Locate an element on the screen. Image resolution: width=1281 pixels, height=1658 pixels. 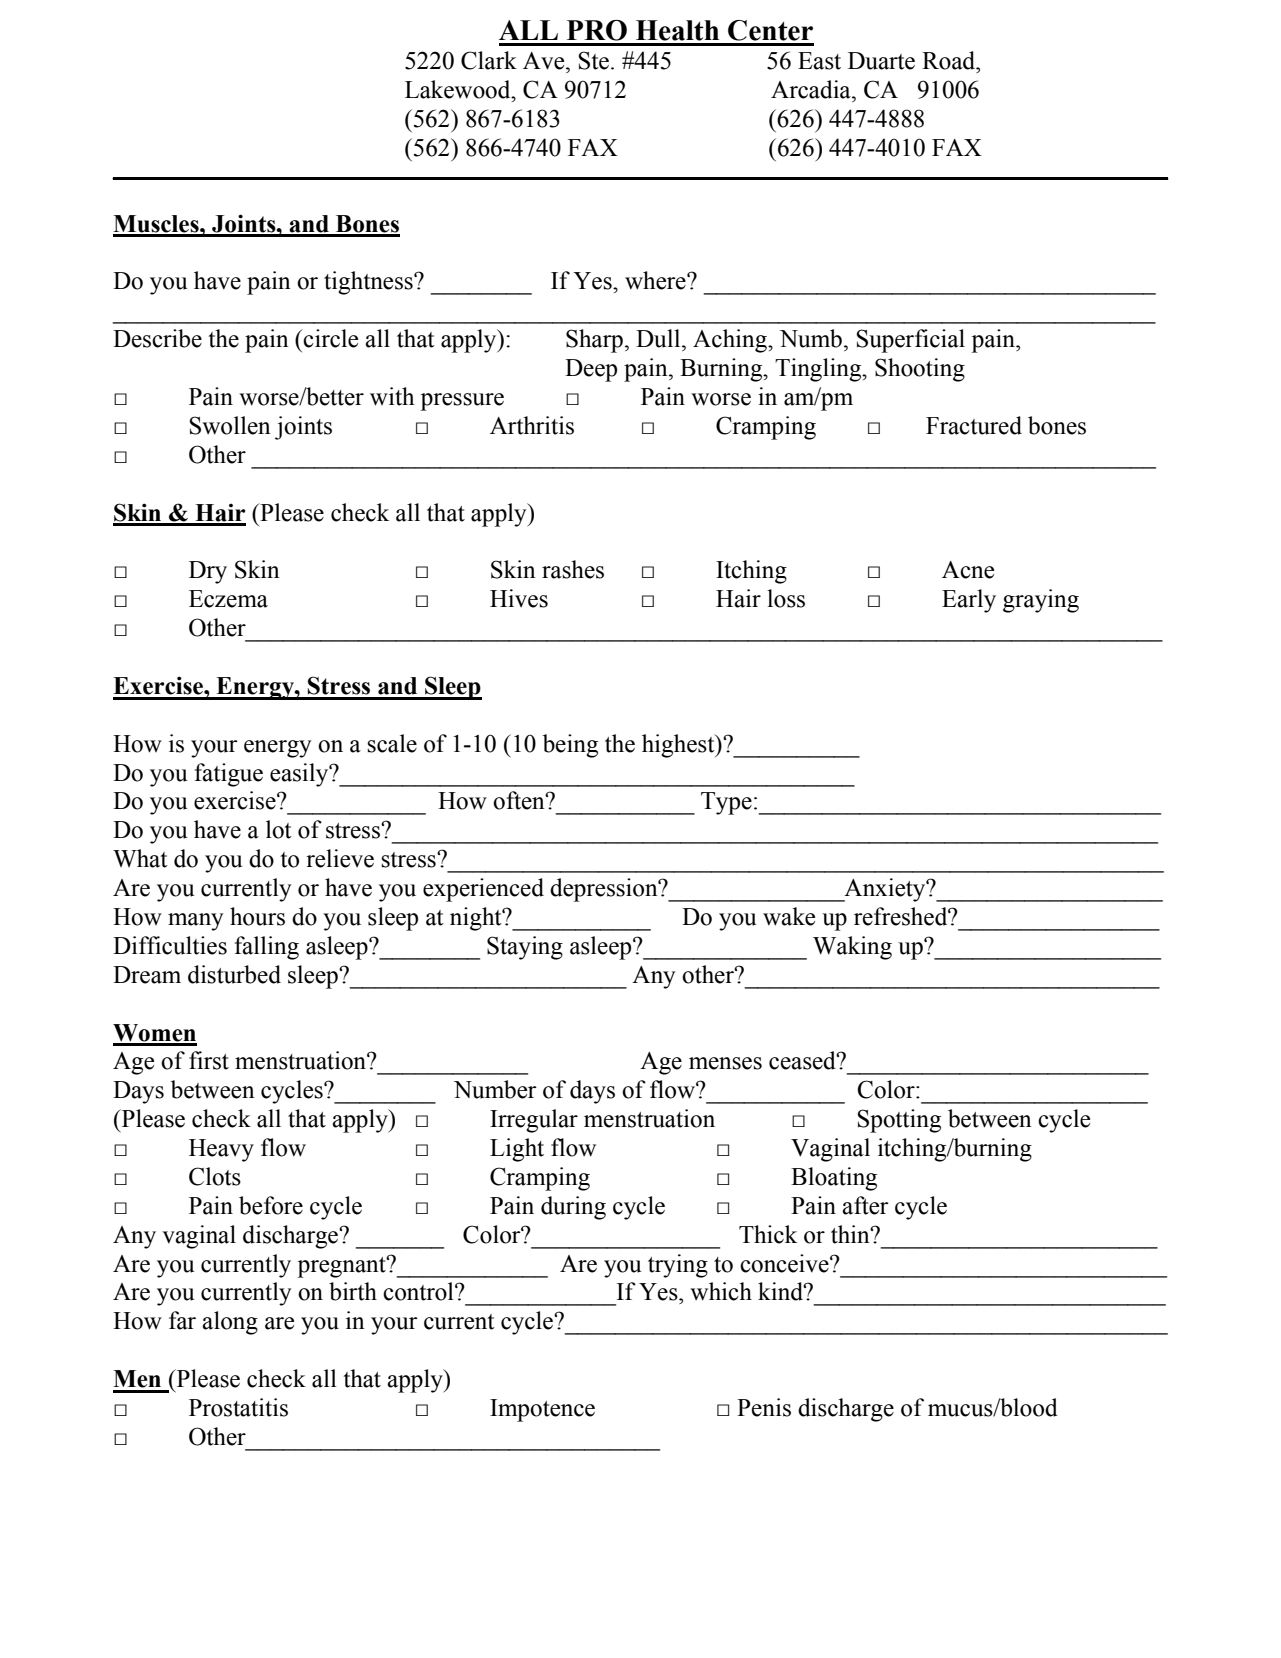
Prostatitis is located at coordinates (238, 1407).
